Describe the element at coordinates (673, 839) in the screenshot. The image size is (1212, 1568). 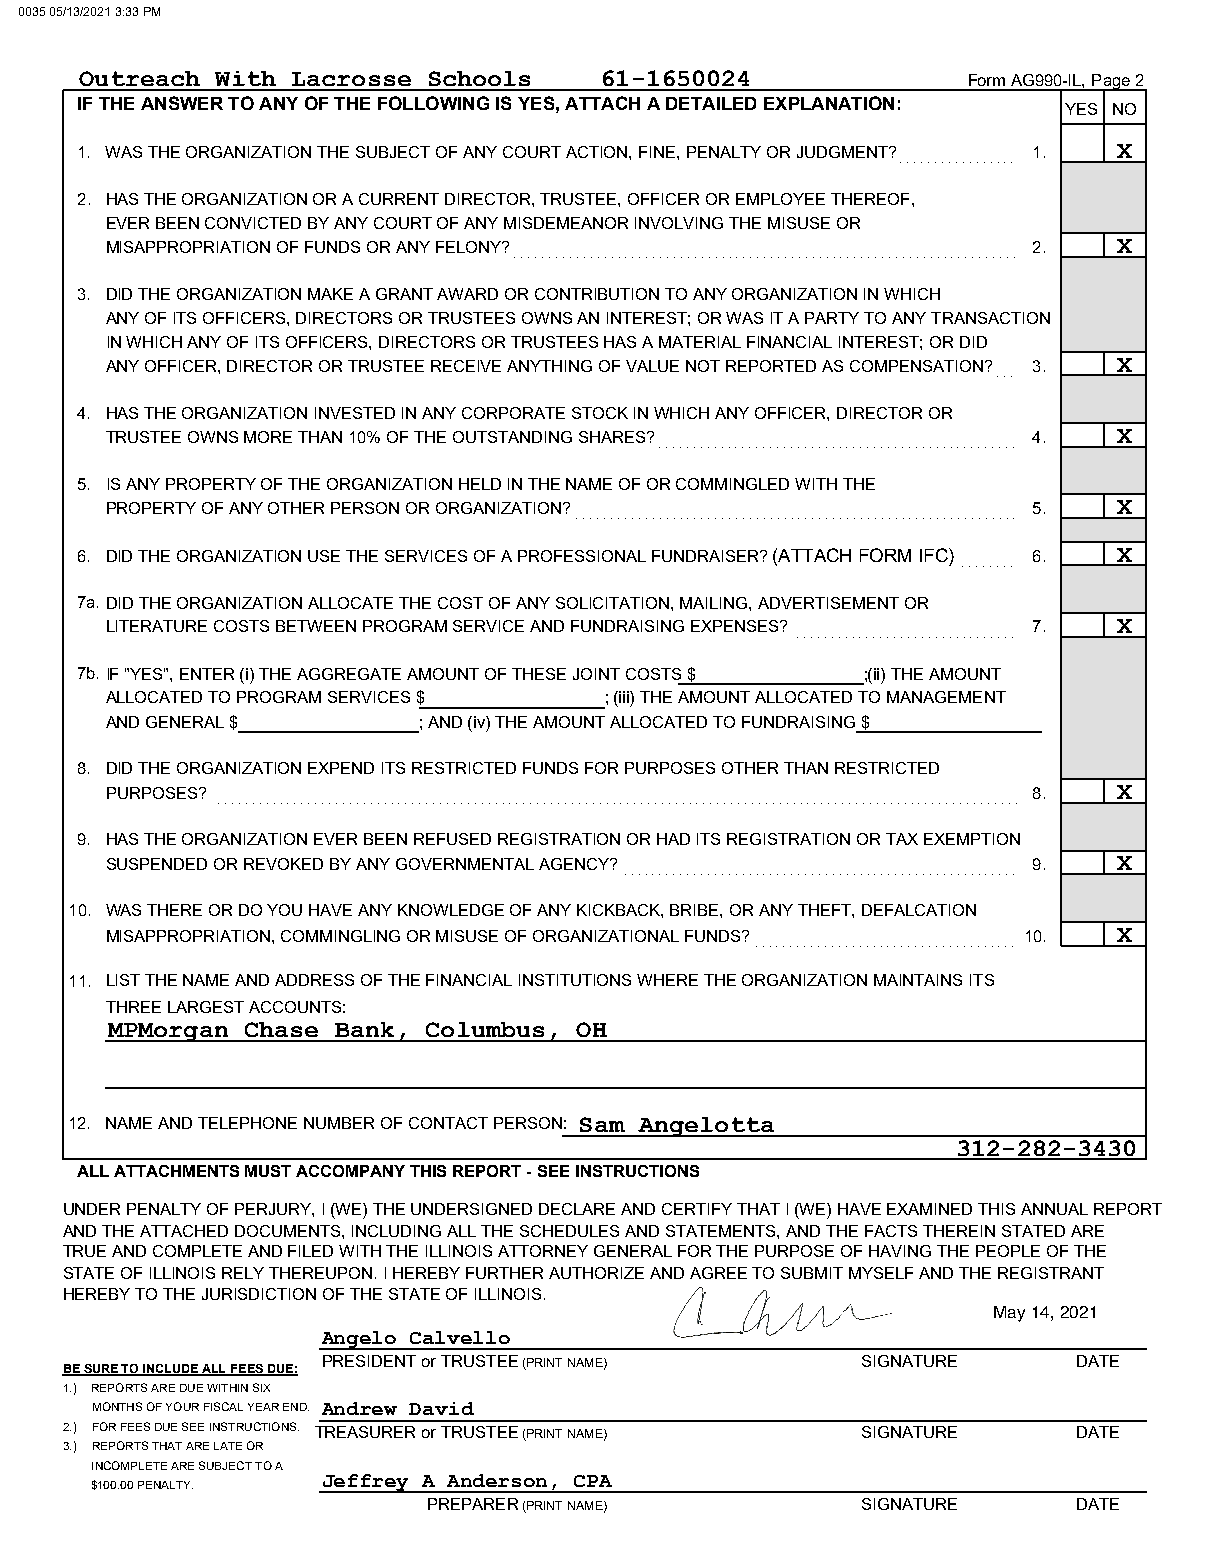
I see `HAD` at that location.
